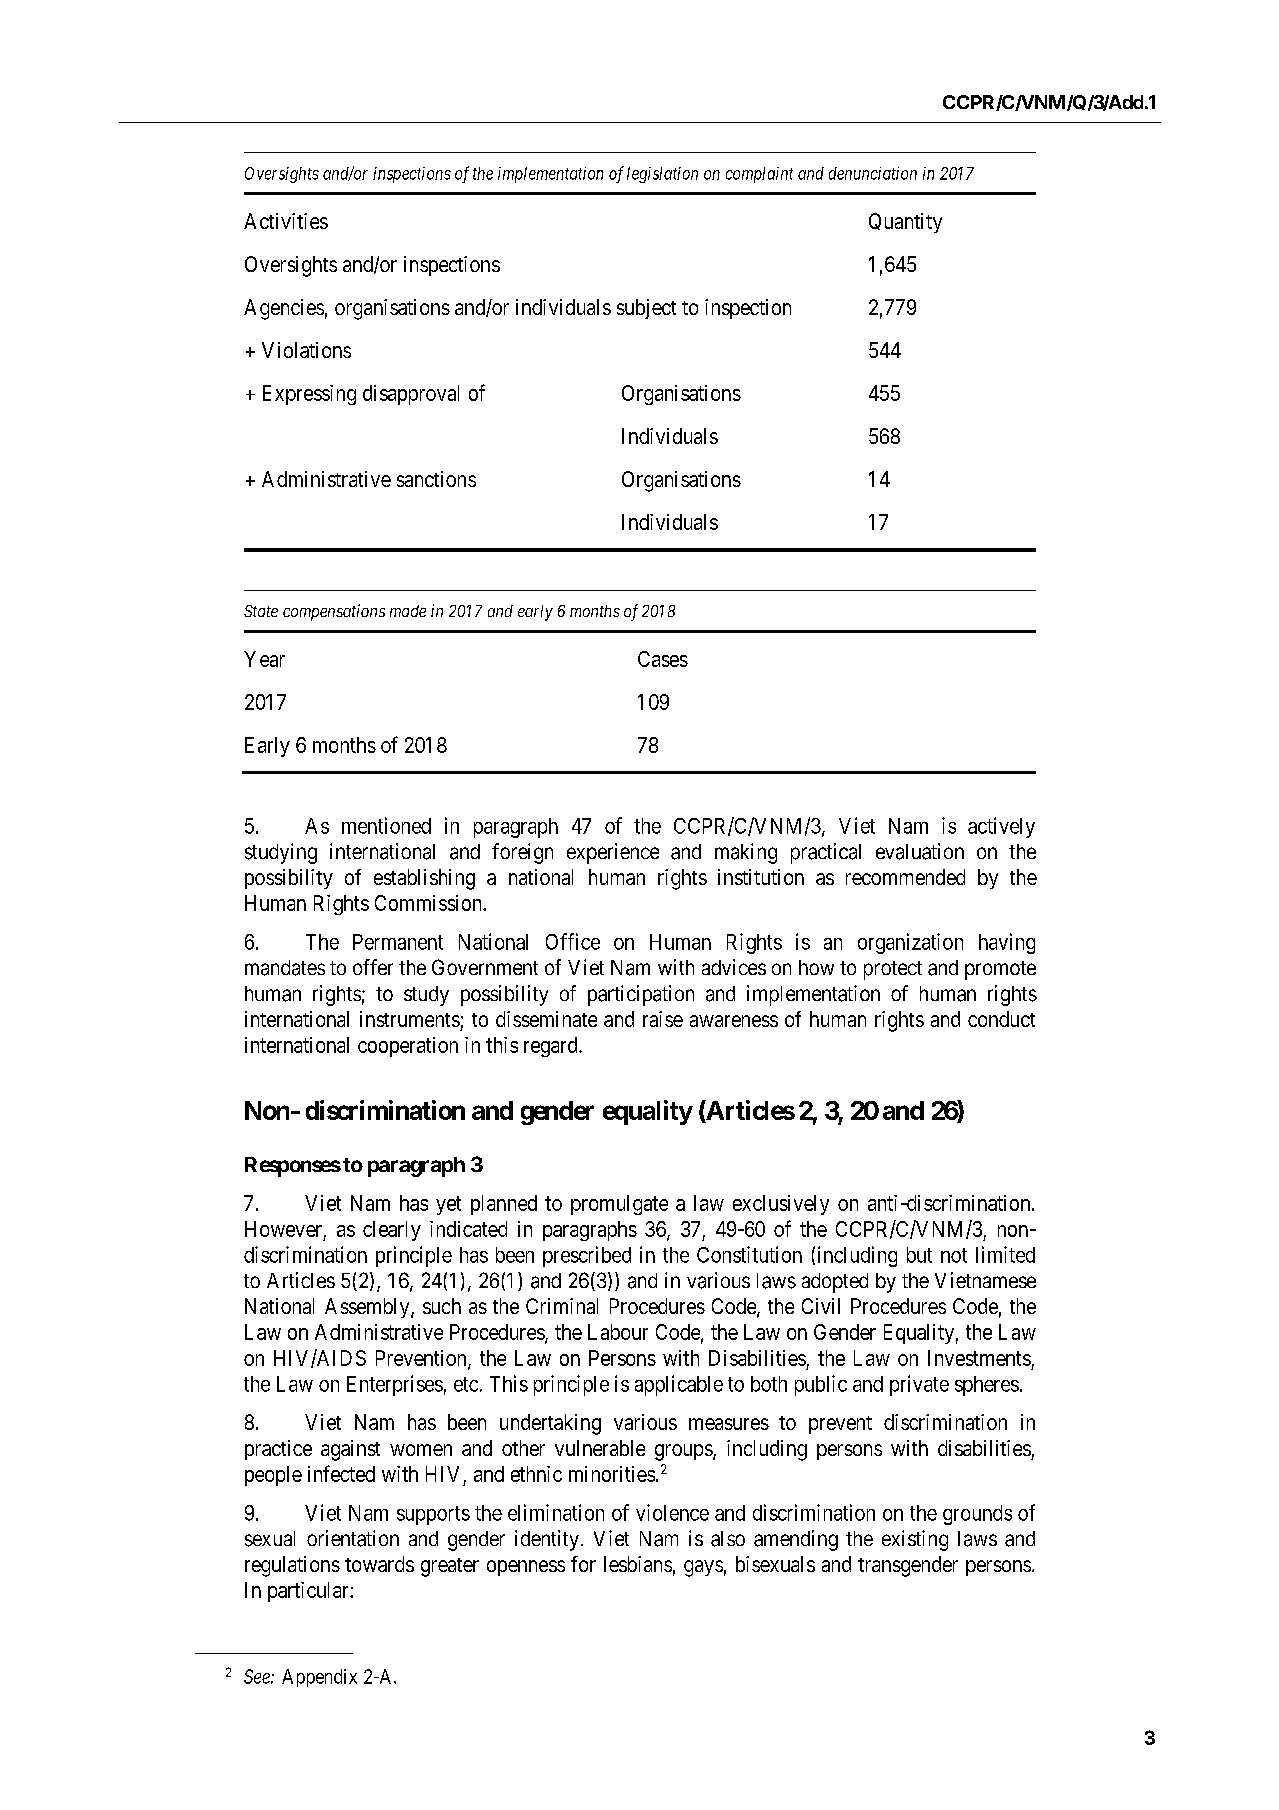 This image has height=1810, width=1279. I want to click on denunciation, so click(873, 173).
